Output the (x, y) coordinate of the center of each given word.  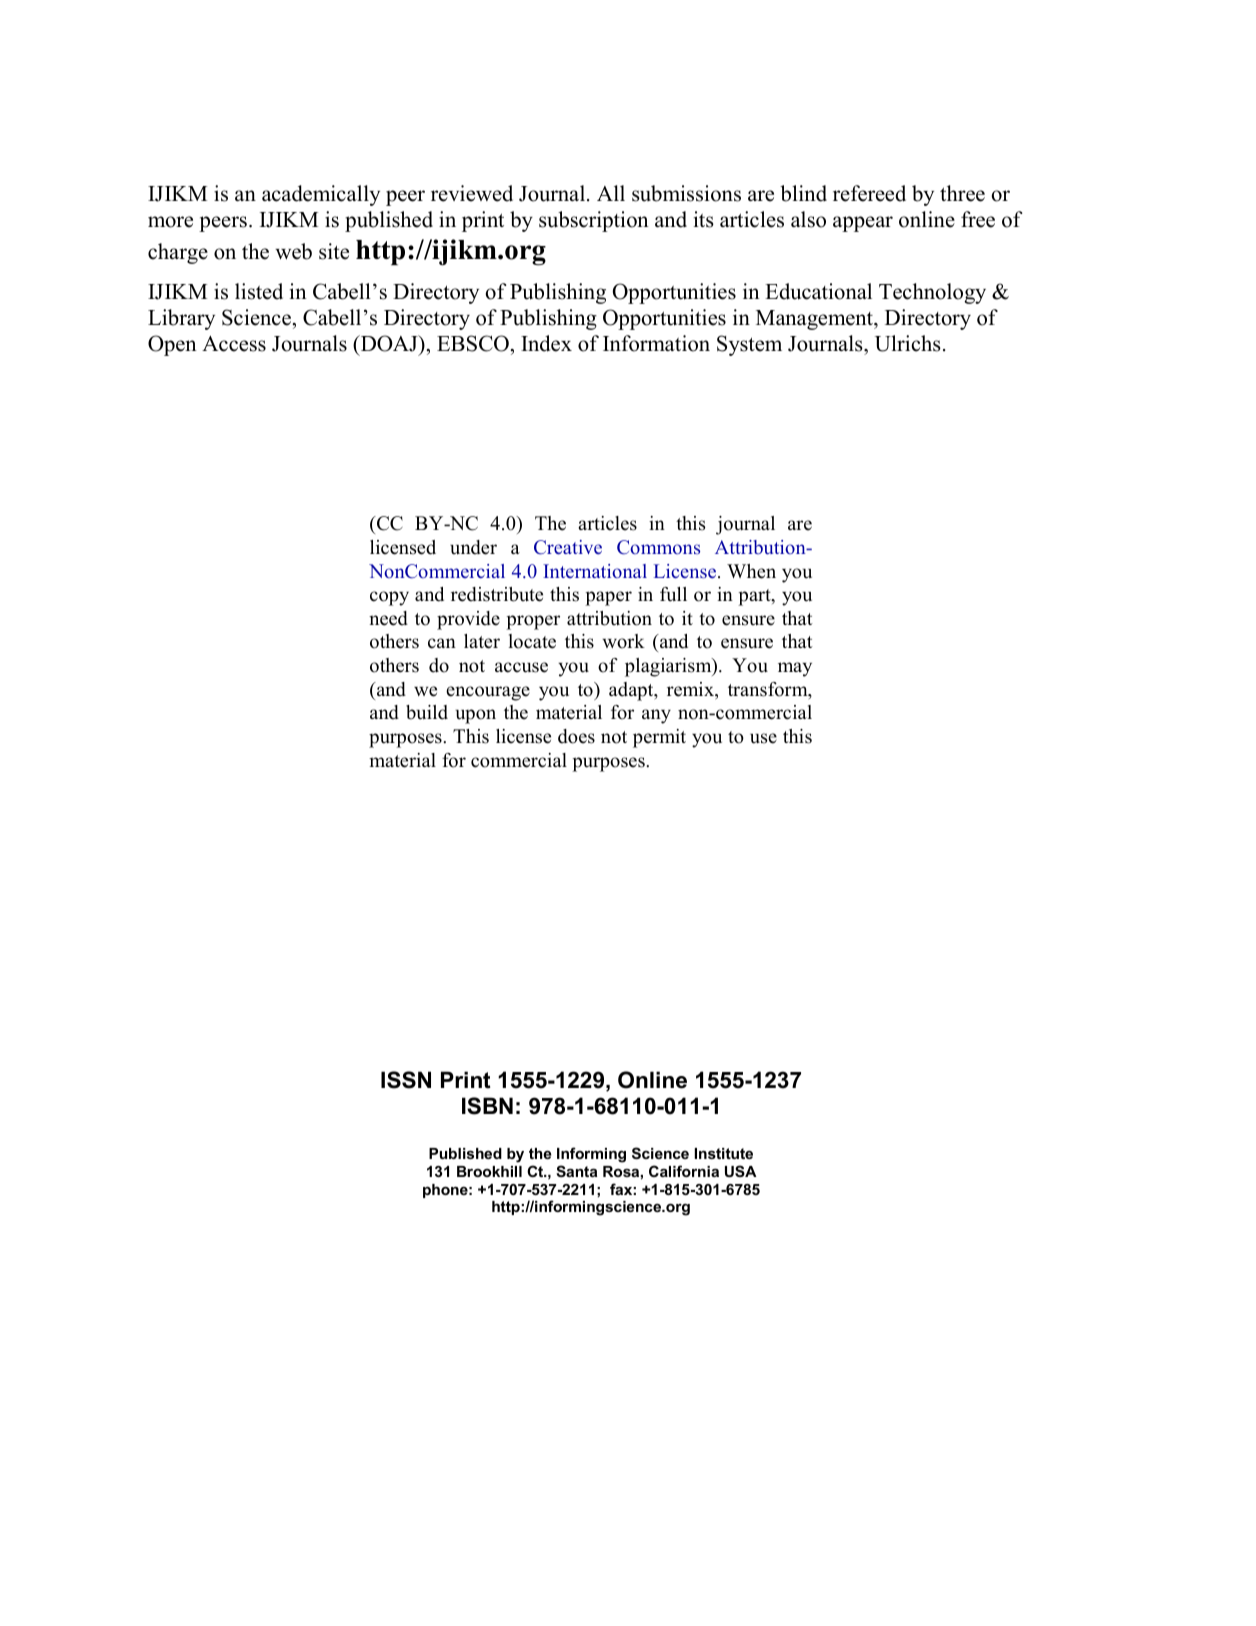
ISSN (406, 1080)
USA (741, 1171)
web (293, 251)
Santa (576, 1171)
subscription (594, 221)
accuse (521, 667)
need (388, 618)
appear (863, 224)
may (795, 669)
